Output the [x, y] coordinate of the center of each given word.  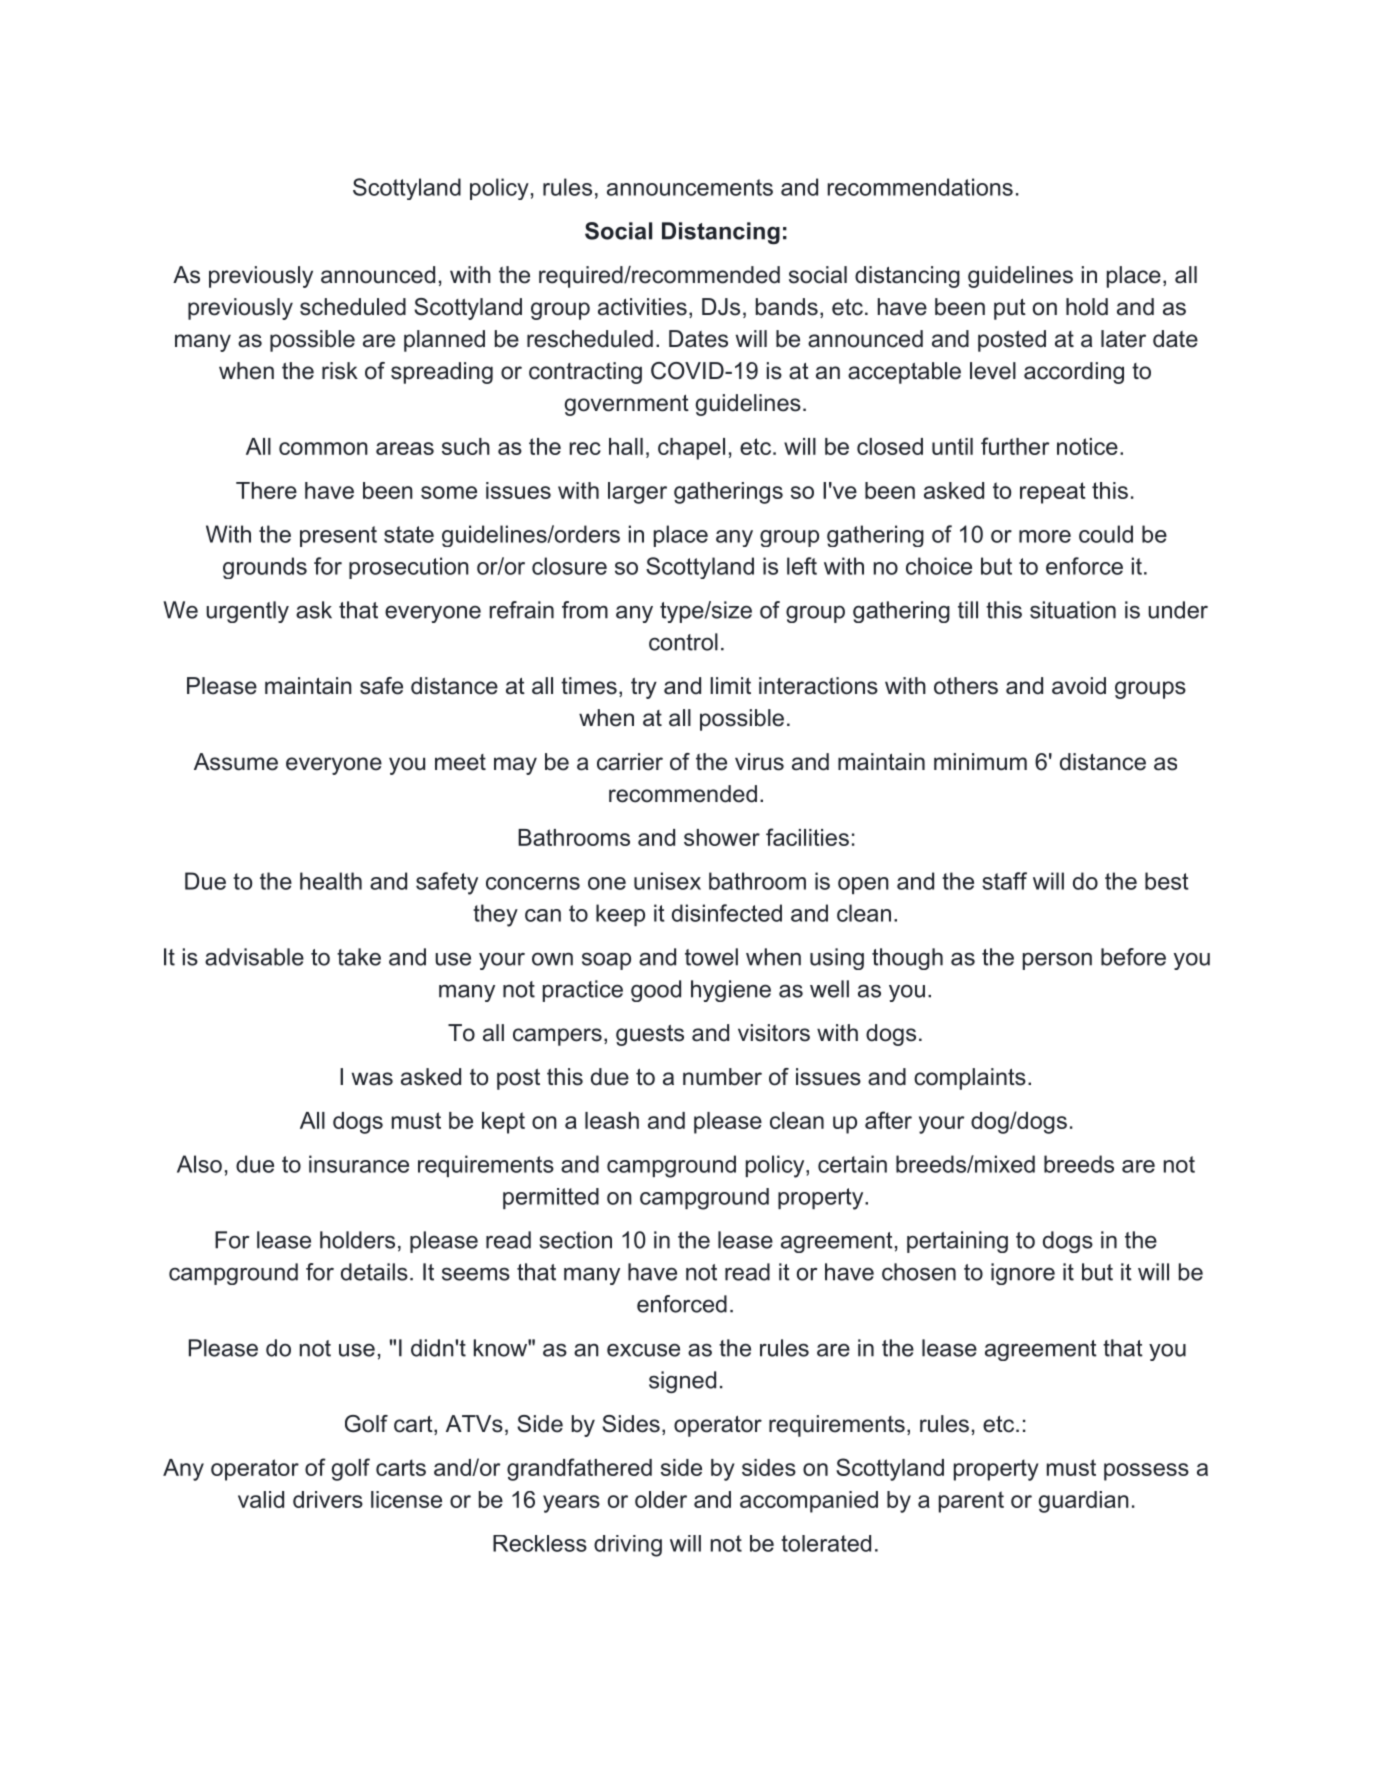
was [372, 1079]
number [722, 1077]
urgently [247, 612]
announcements [690, 187]
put [1010, 309]
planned [444, 341]
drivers [328, 1499]
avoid [1079, 686]
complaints [970, 1079]
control [683, 642]
